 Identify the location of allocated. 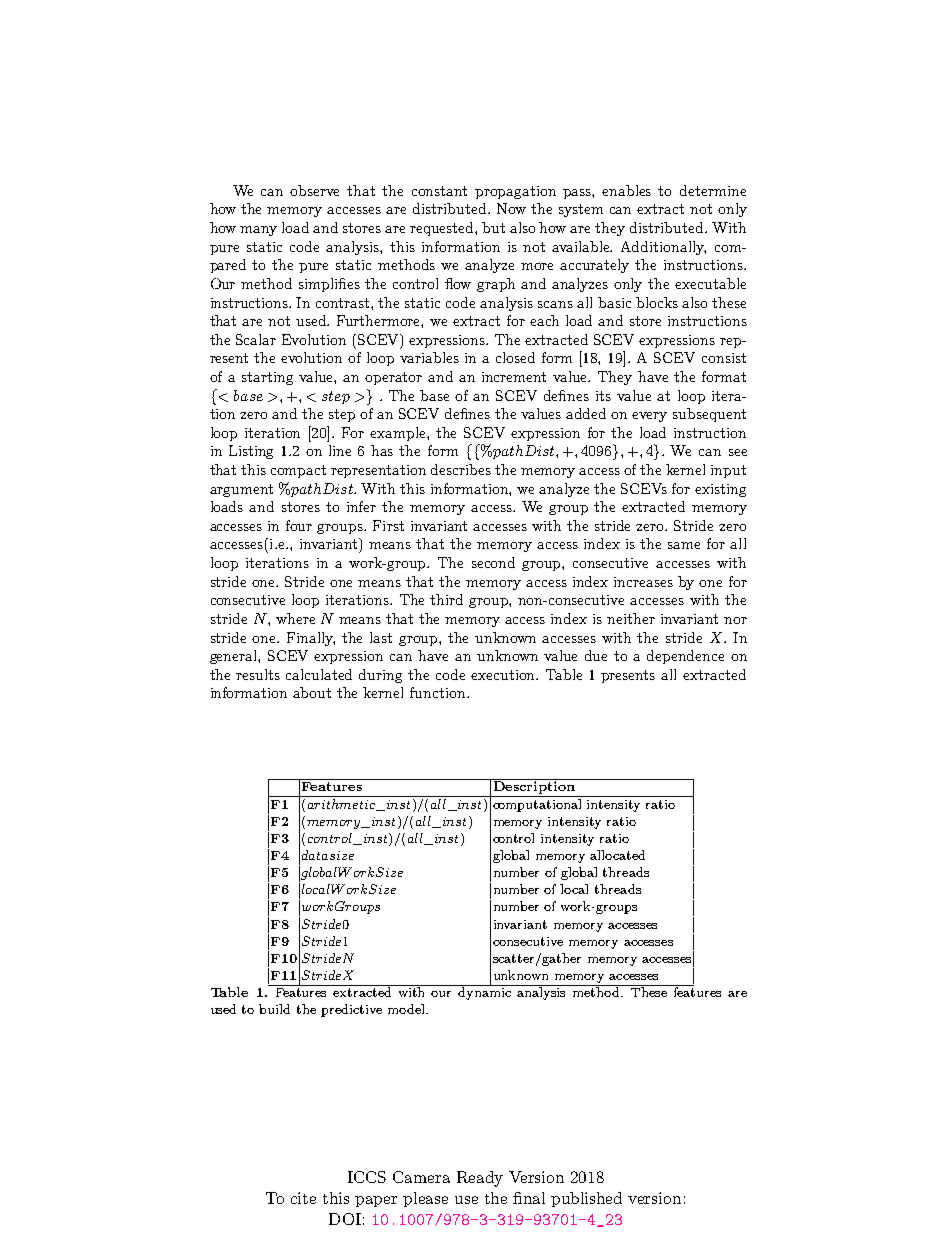
(617, 855).
